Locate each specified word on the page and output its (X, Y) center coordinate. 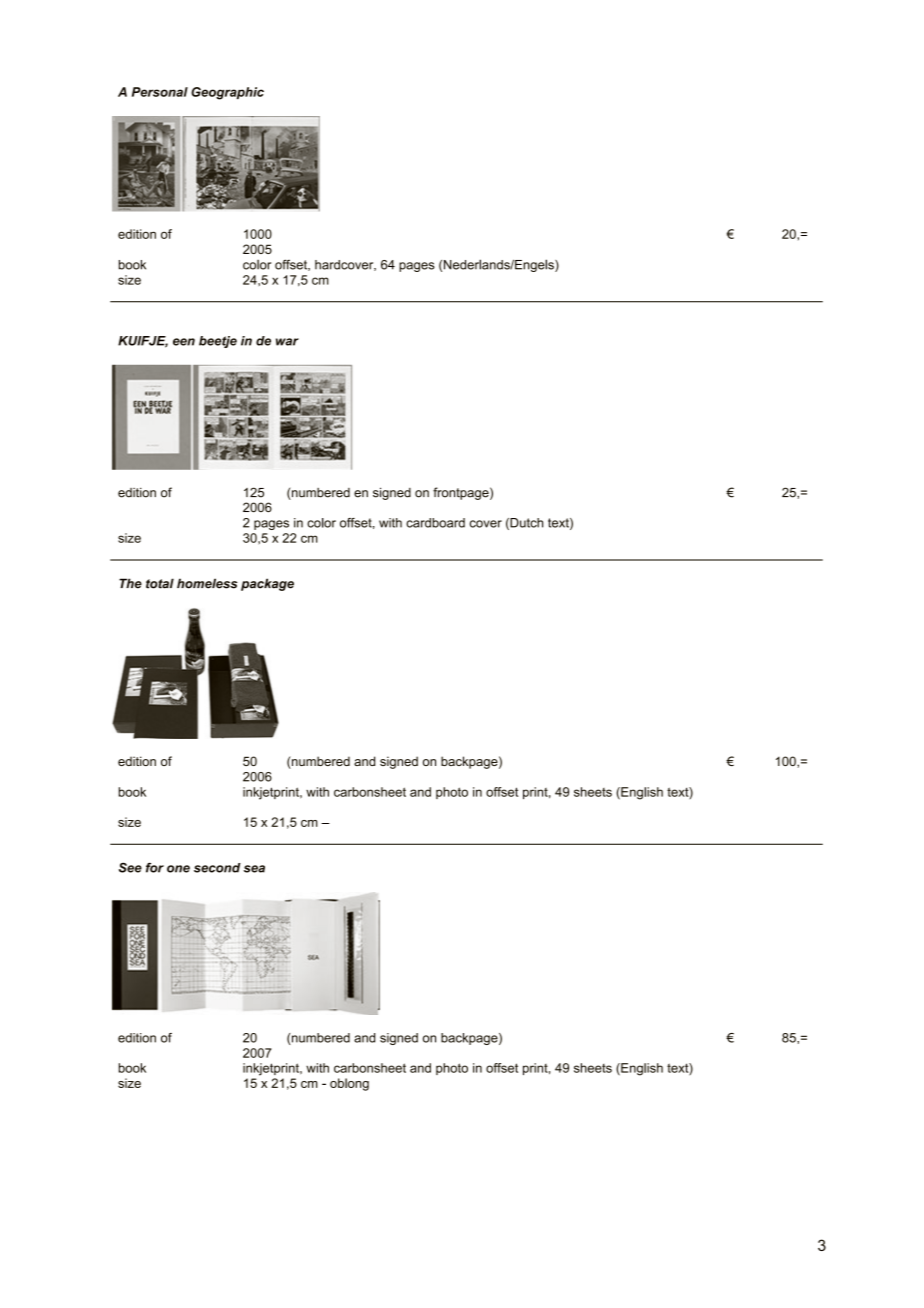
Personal (160, 92)
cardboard (435, 523)
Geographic (227, 93)
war (287, 342)
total (160, 583)
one (178, 869)
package (267, 584)
